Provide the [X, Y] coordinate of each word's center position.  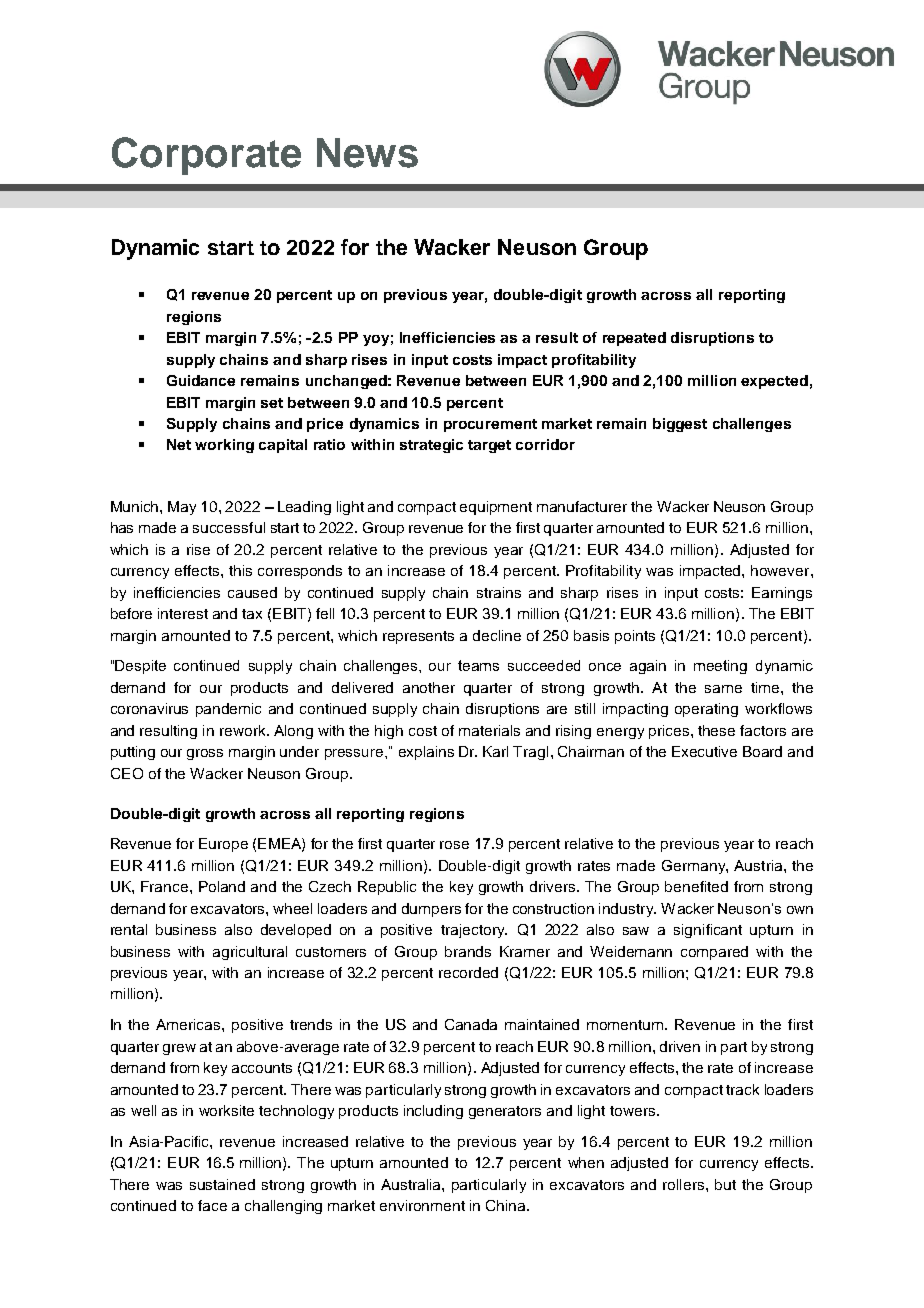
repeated [634, 339]
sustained [222, 1184]
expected [774, 382]
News [367, 153]
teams [478, 665]
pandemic [228, 710]
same [723, 689]
